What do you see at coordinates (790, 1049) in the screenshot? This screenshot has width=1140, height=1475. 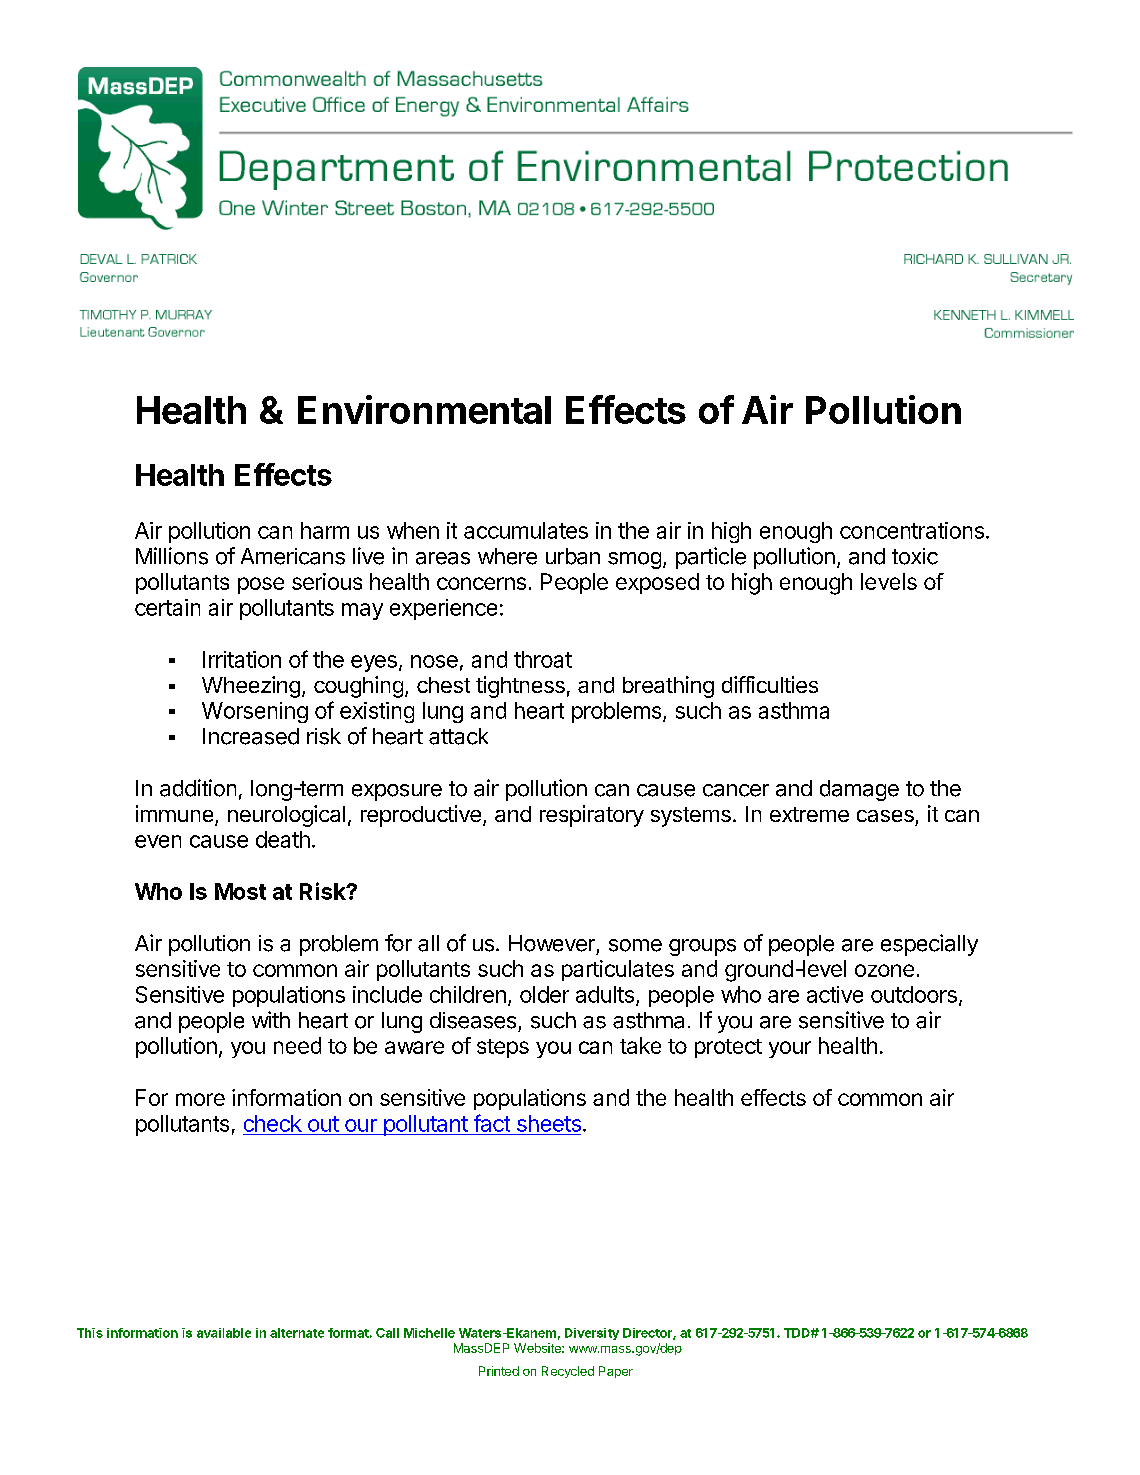 I see `your` at bounding box center [790, 1049].
